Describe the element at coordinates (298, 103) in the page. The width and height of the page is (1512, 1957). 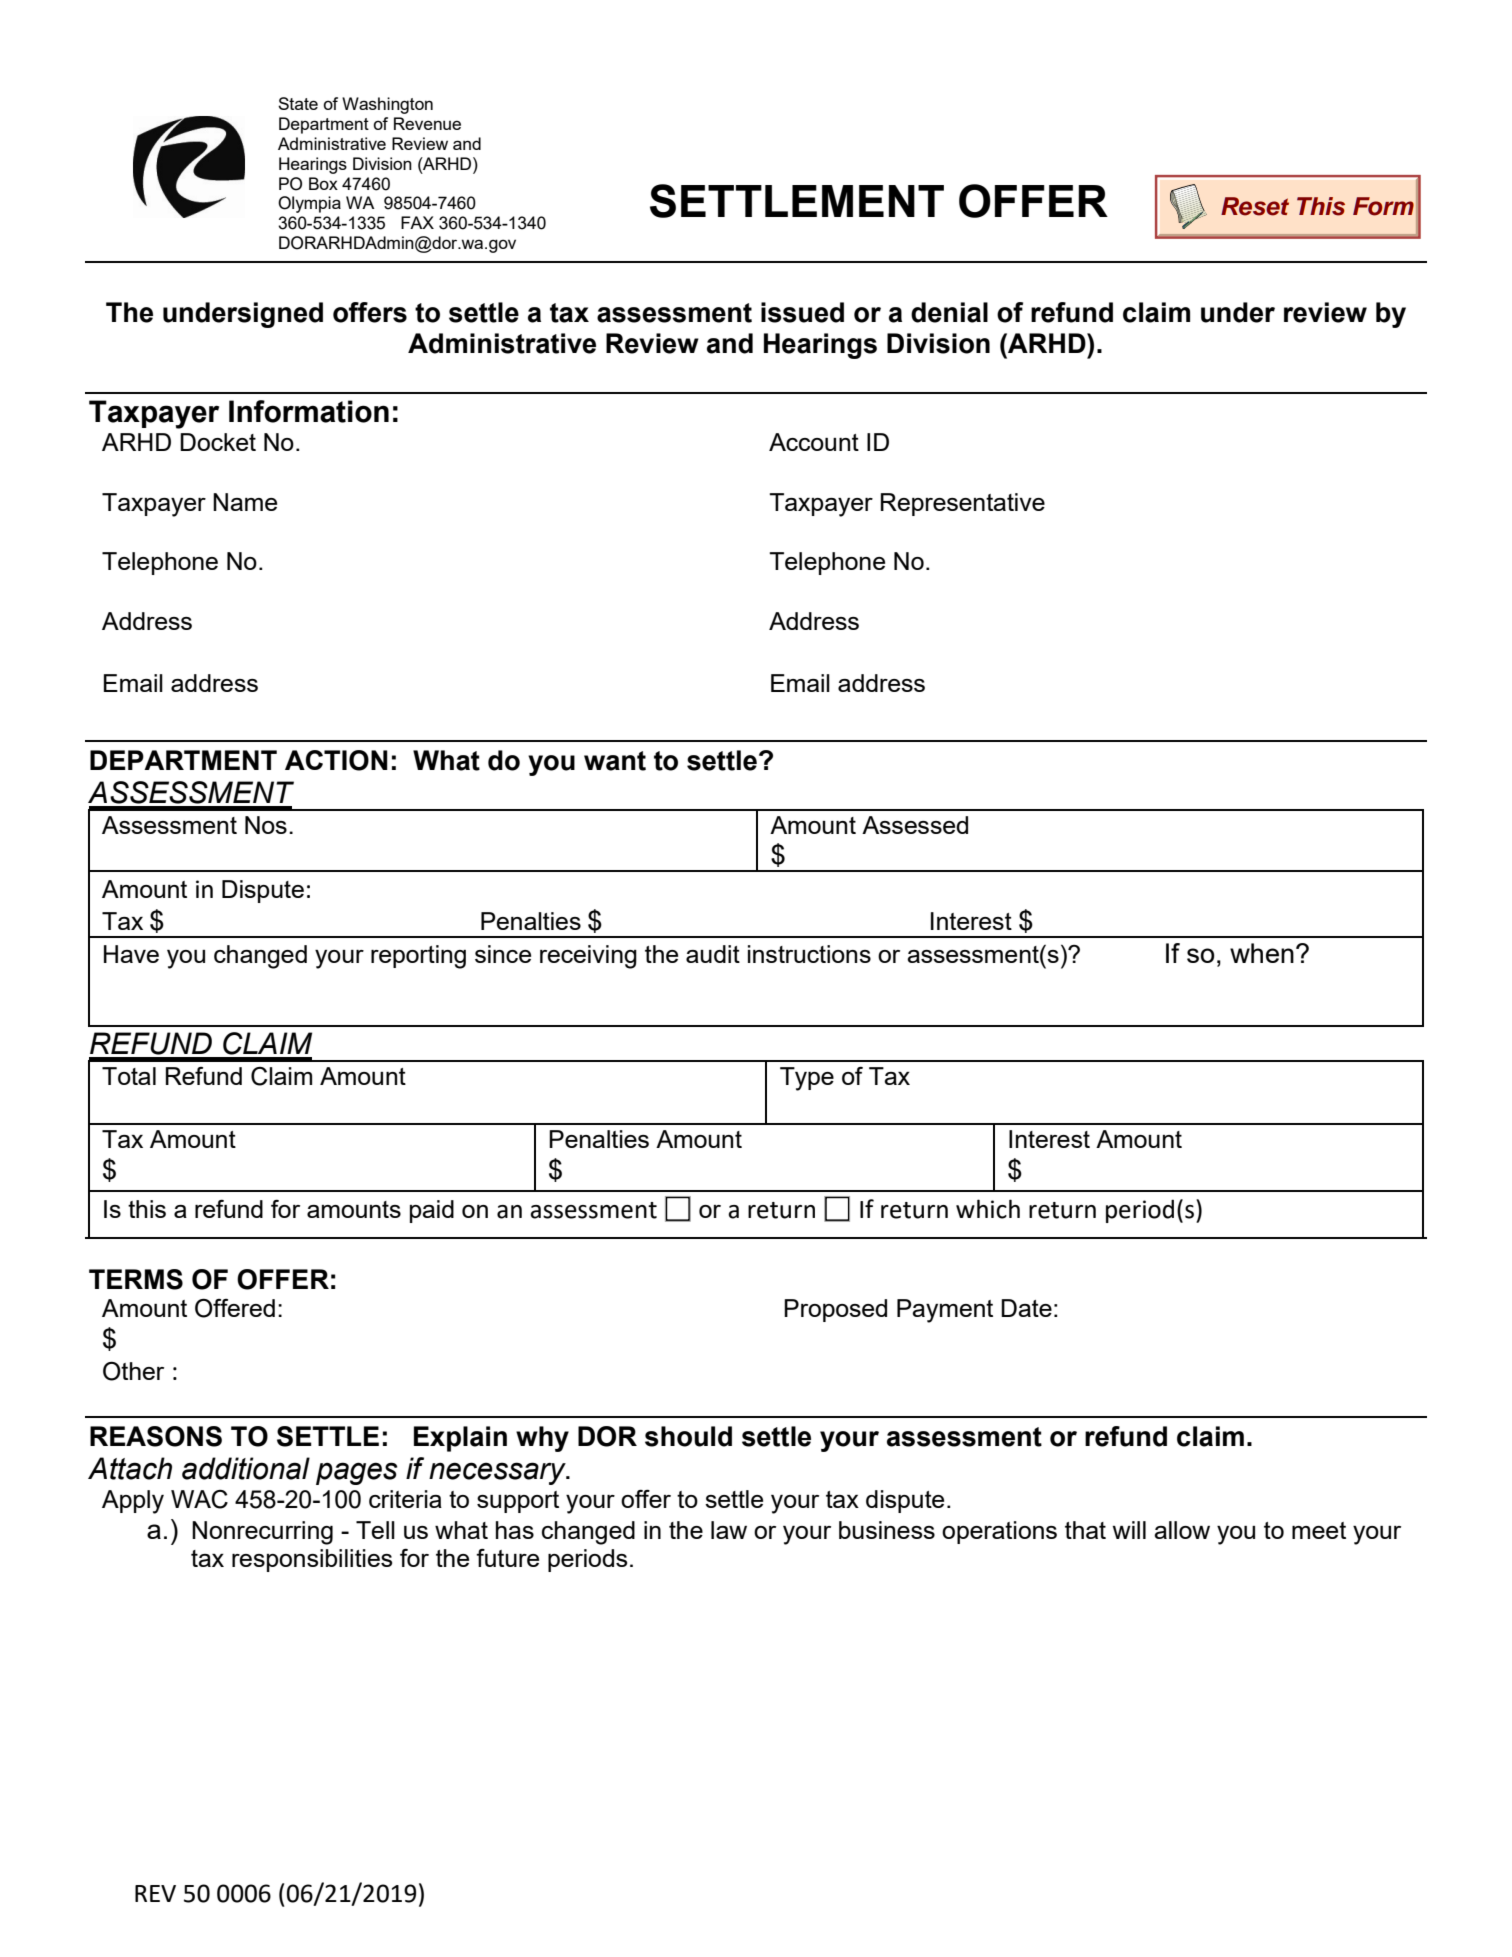
I see `State` at that location.
